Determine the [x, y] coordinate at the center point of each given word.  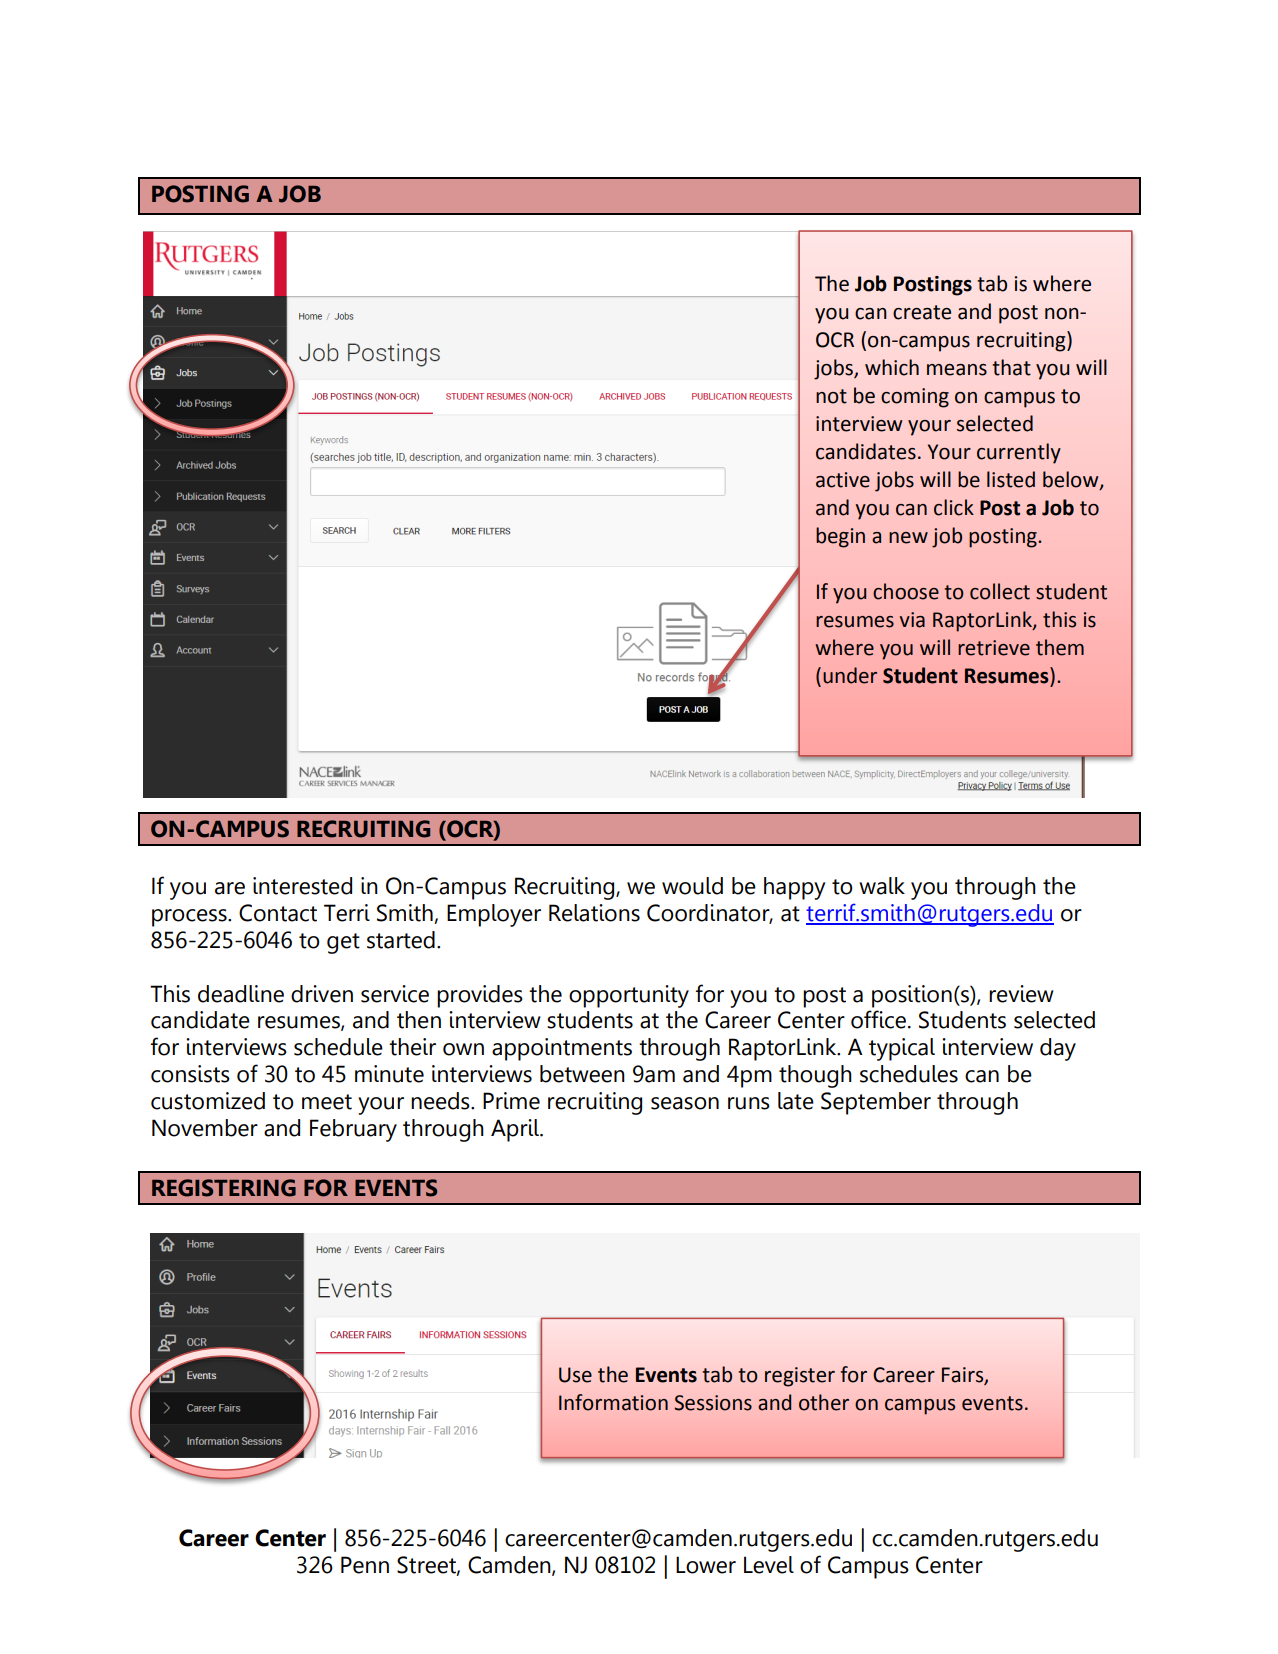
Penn [365, 1565]
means [957, 370]
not [831, 396]
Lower [706, 1565]
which [892, 367]
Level [769, 1565]
